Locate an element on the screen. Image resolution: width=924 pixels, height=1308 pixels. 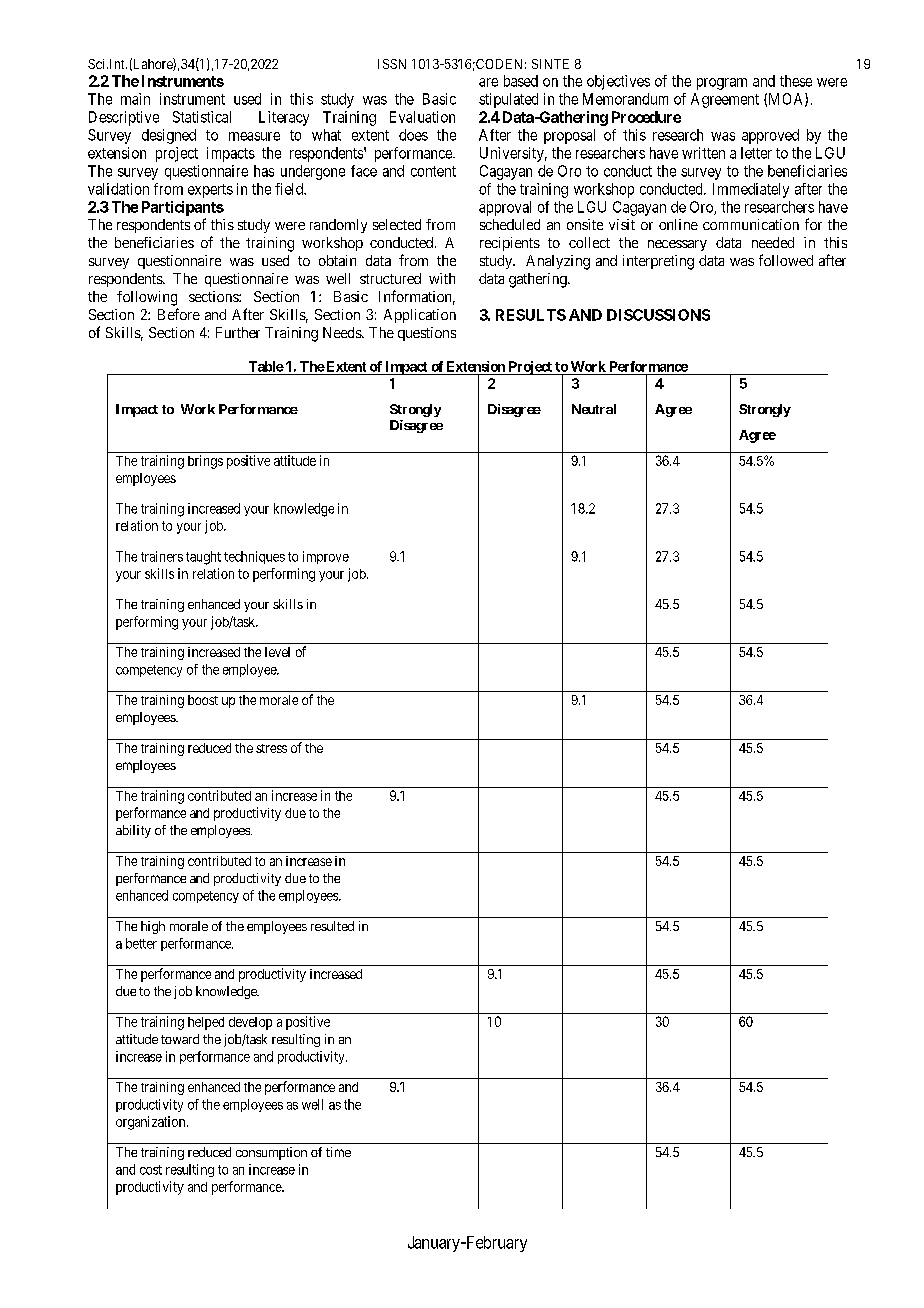
develop is located at coordinates (250, 1023).
